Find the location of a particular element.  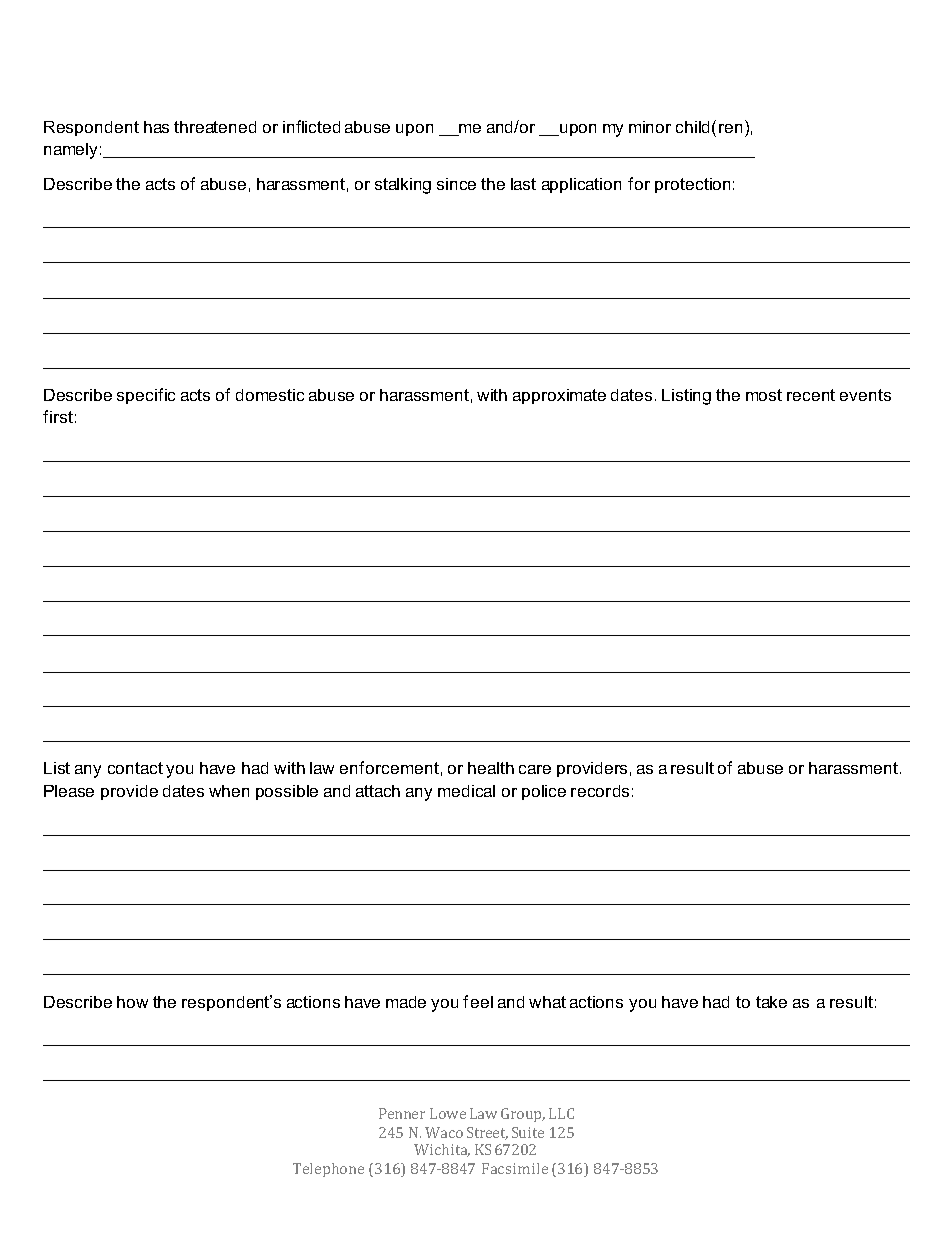

since is located at coordinates (456, 184).
